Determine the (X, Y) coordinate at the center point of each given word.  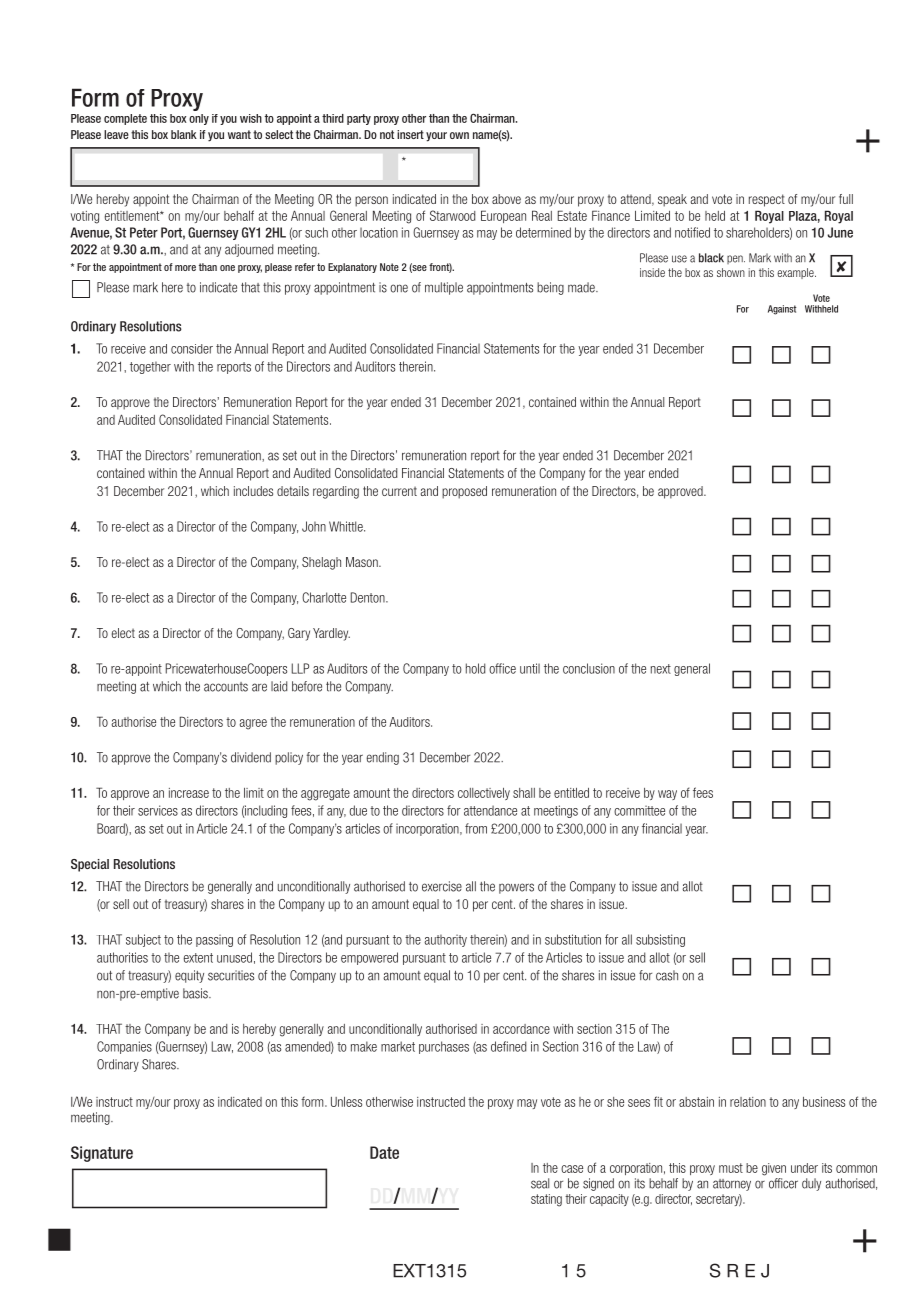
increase (189, 793)
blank (184, 134)
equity (189, 976)
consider (192, 349)
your (436, 137)
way (667, 795)
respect (767, 200)
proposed (464, 492)
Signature (102, 1154)
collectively (484, 794)
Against (782, 310)
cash (667, 975)
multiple (444, 288)
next (661, 669)
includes (253, 491)
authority (445, 940)
